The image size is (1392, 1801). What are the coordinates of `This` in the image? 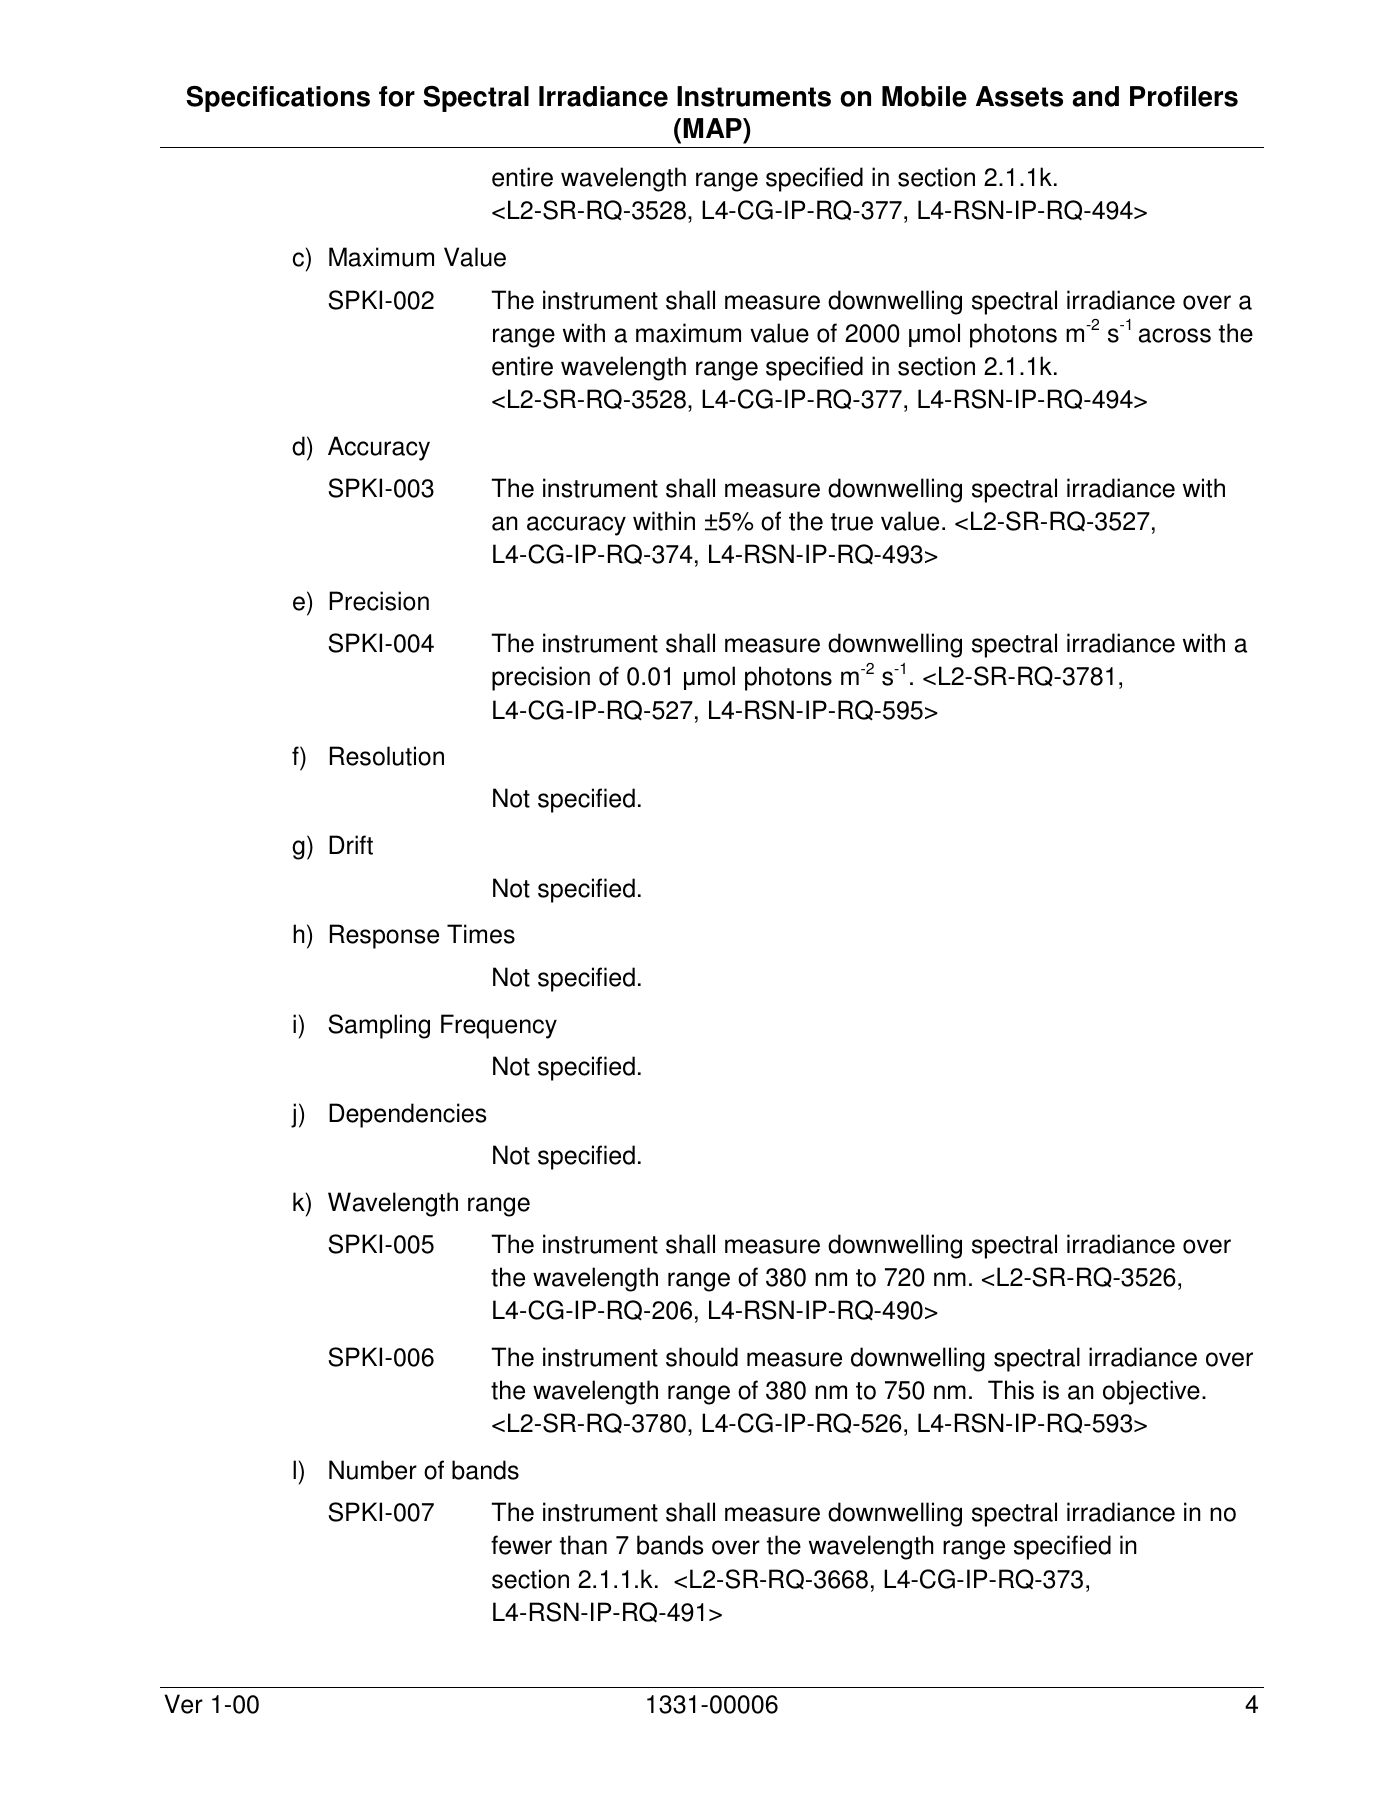 It's located at (1011, 1390).
